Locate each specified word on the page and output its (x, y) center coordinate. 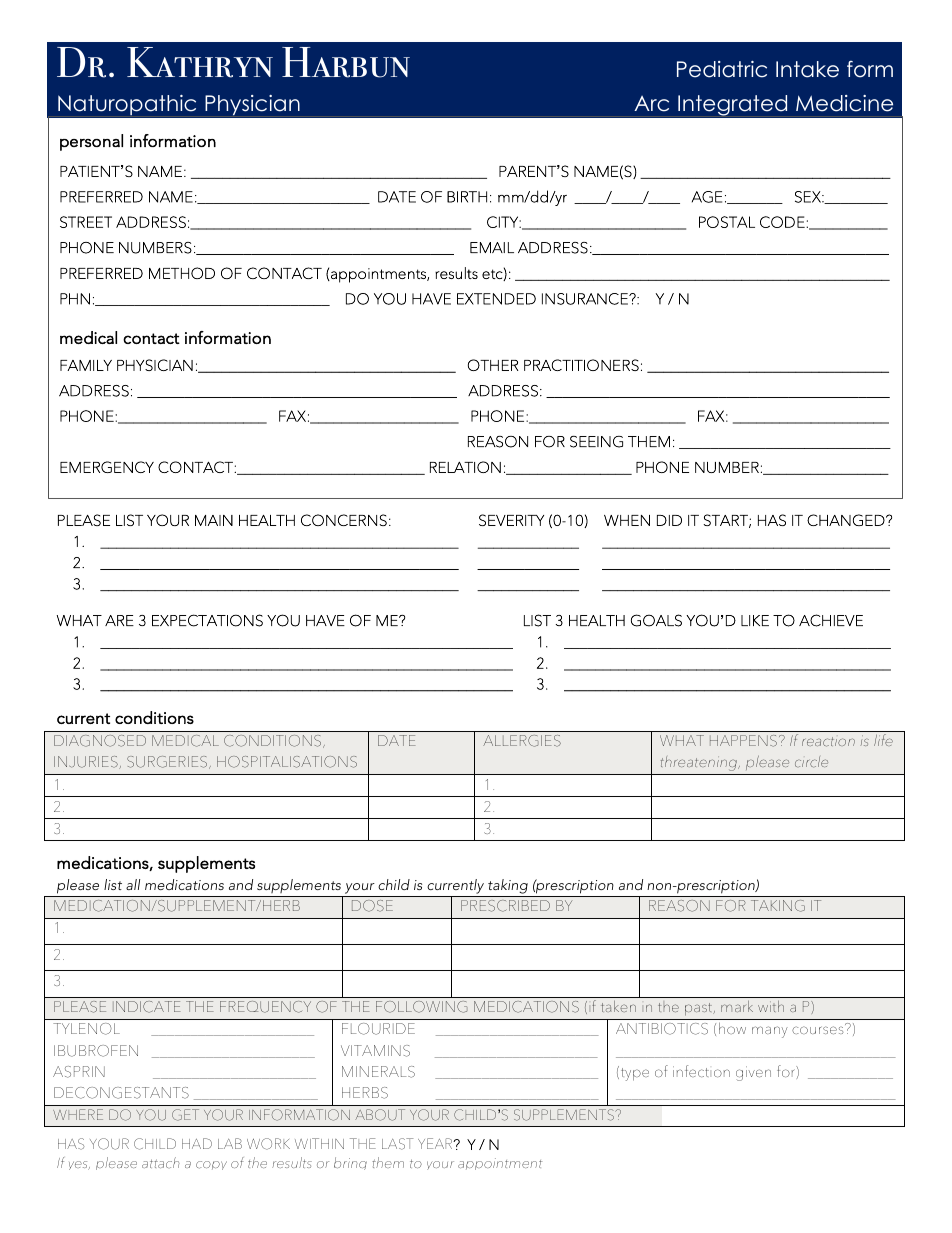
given (753, 1073)
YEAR (436, 1143)
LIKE (755, 620)
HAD (197, 1143)
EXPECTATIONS (207, 620)
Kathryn (200, 62)
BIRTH (467, 197)
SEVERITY (511, 520)
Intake (807, 69)
